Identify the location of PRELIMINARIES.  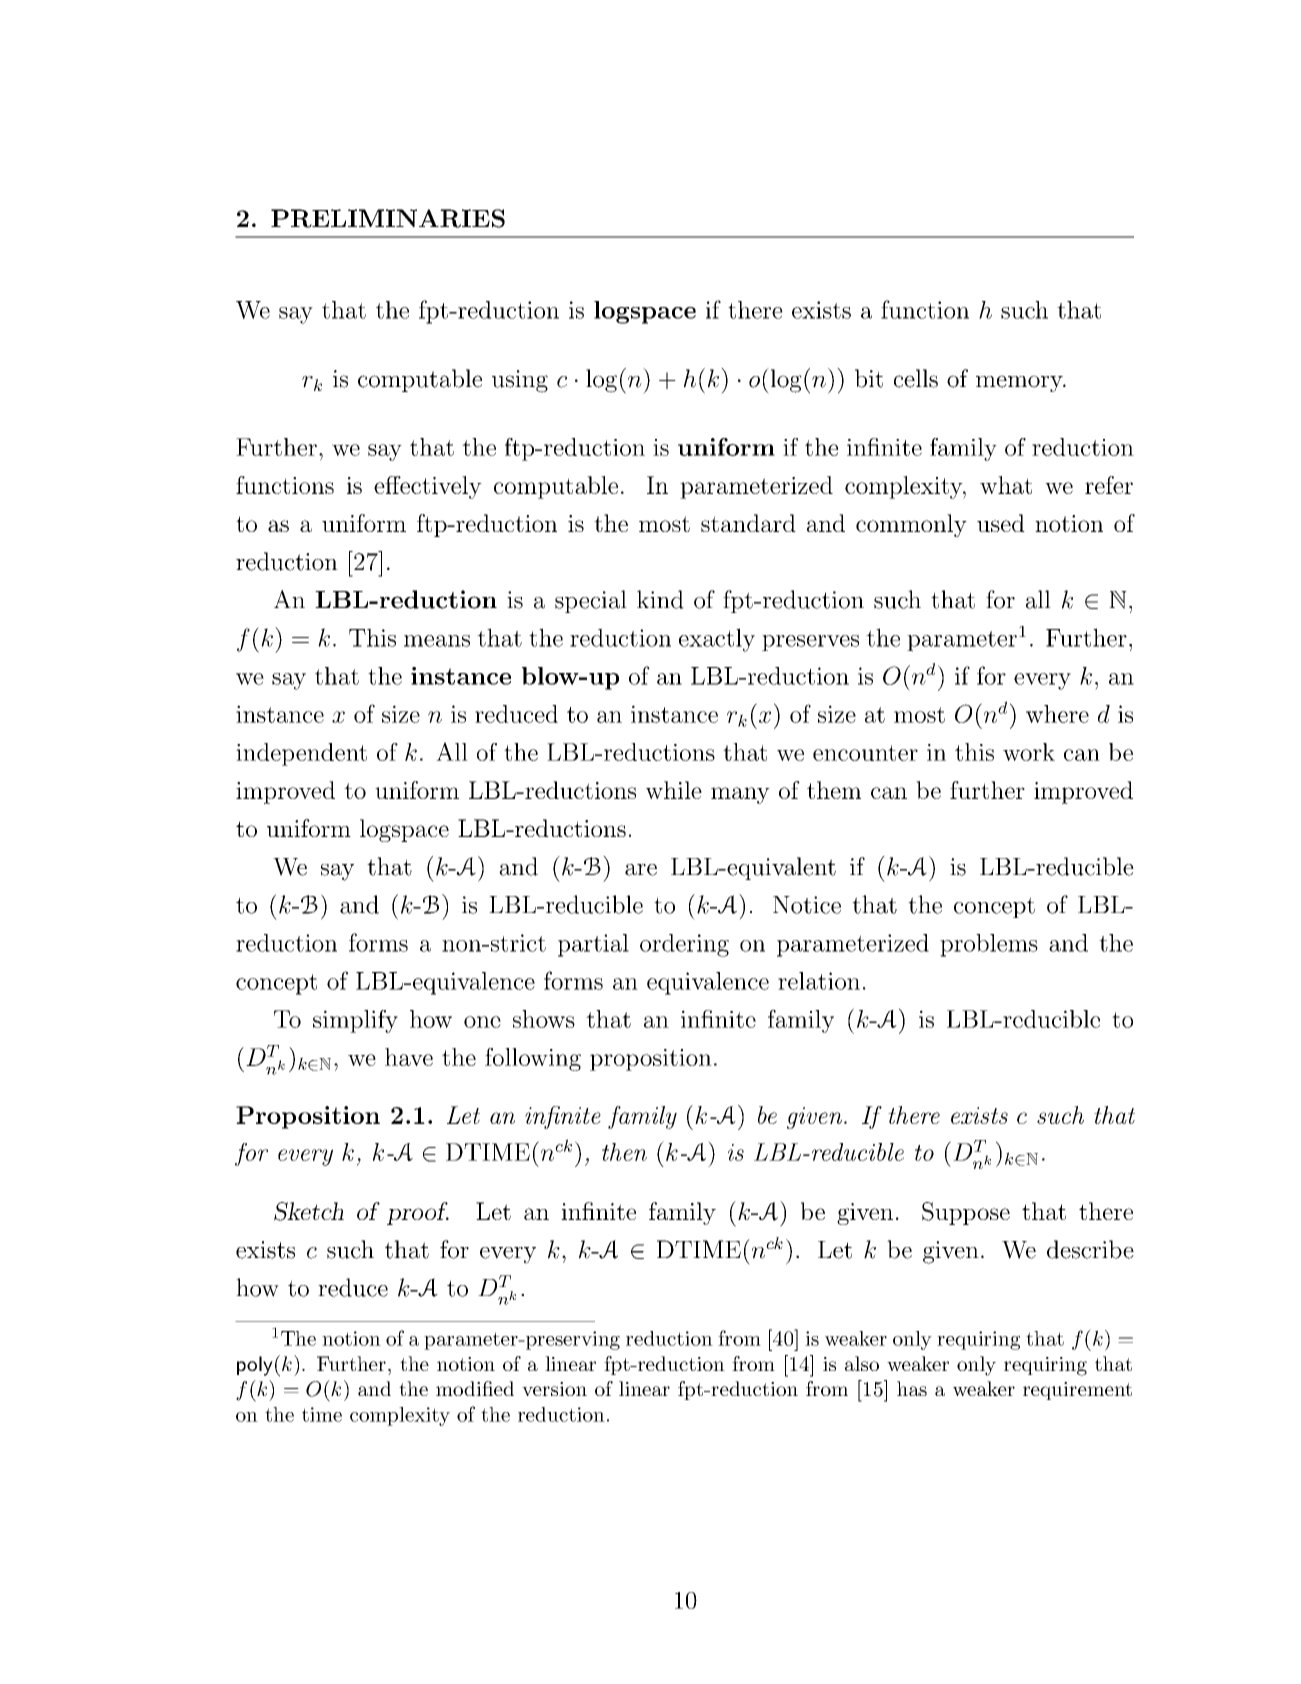
(388, 218).
